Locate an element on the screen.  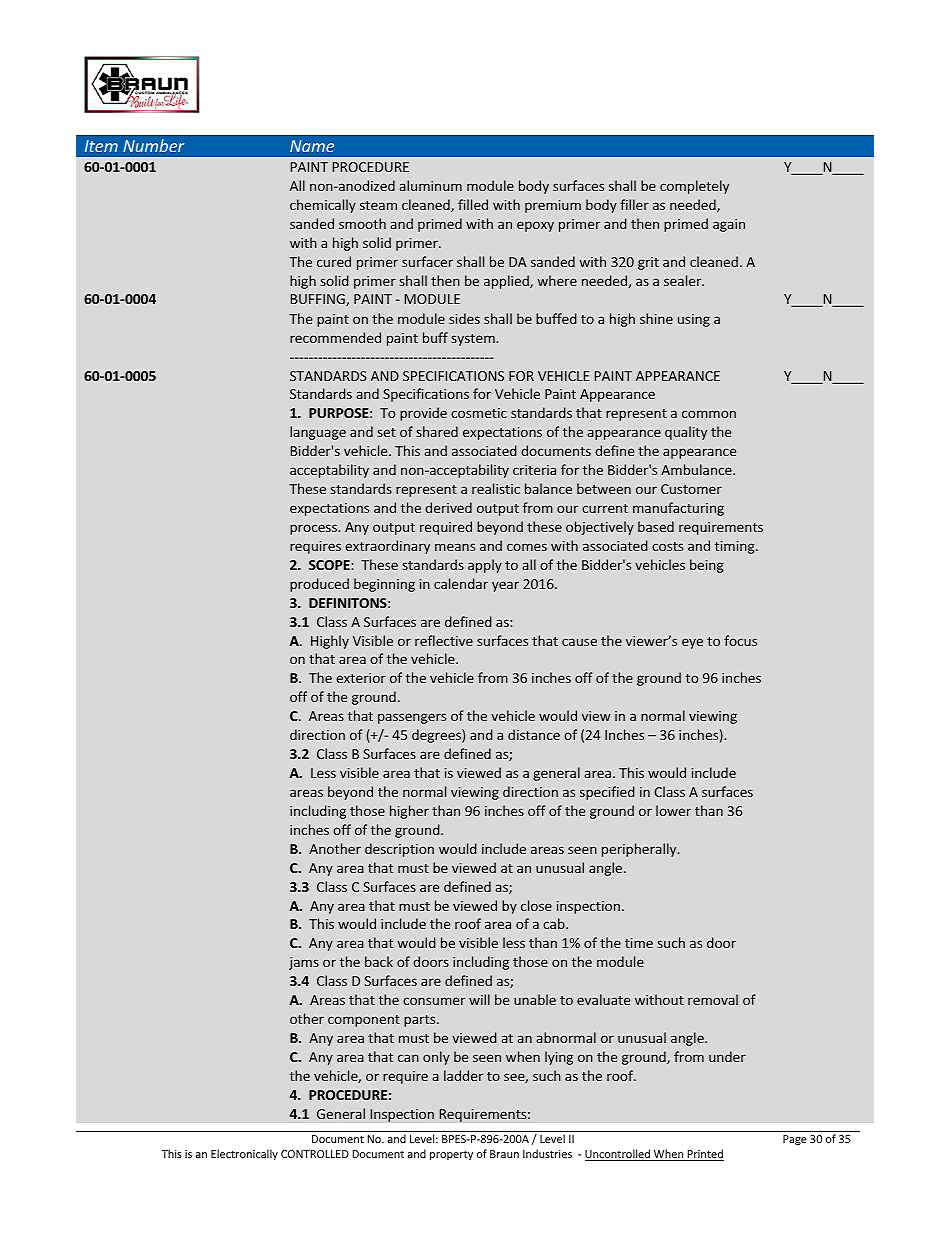
property is located at coordinates (451, 1155).
